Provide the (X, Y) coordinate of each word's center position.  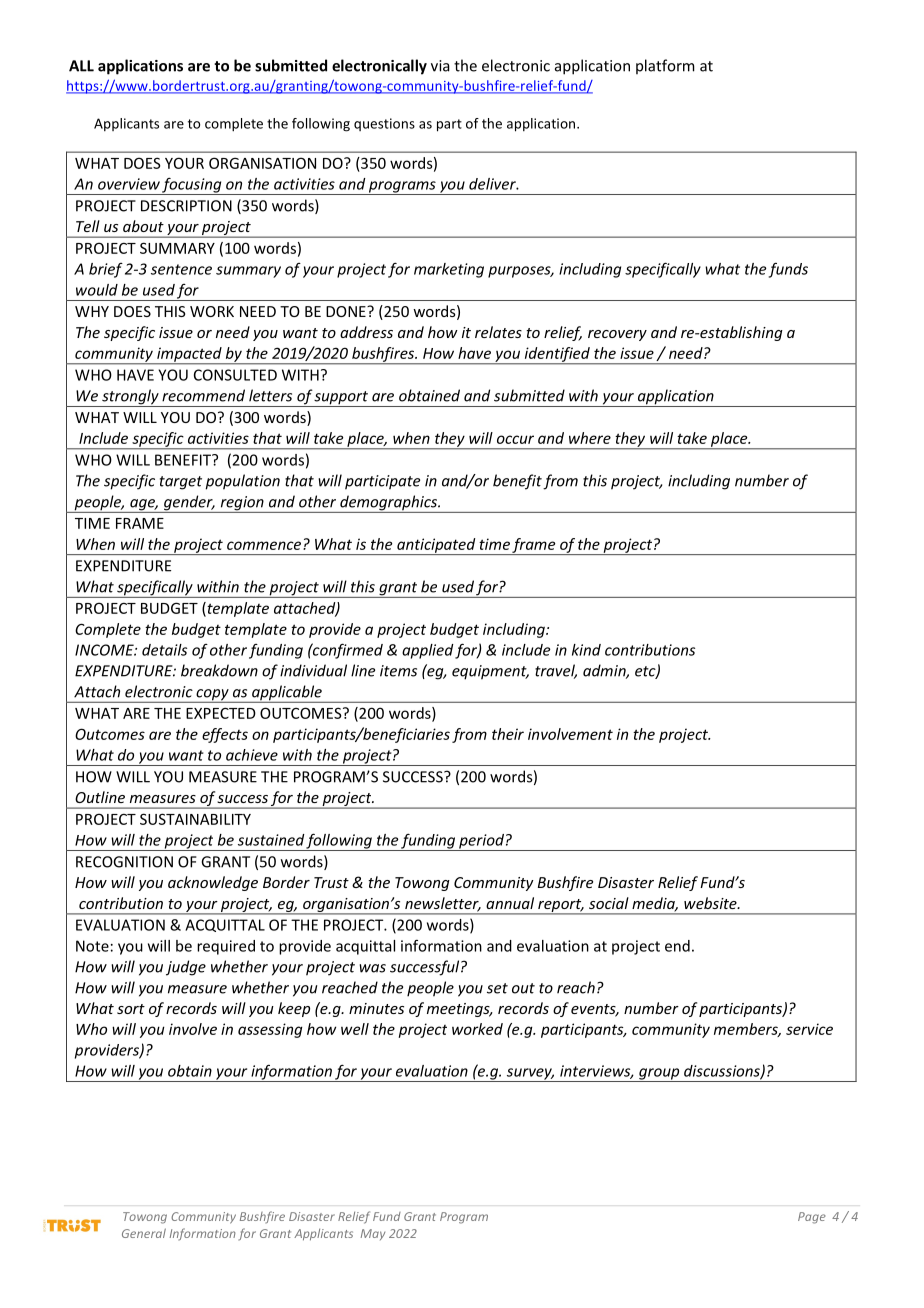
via (440, 66)
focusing (192, 186)
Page (812, 1218)
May (373, 1234)
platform (665, 66)
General (144, 1233)
